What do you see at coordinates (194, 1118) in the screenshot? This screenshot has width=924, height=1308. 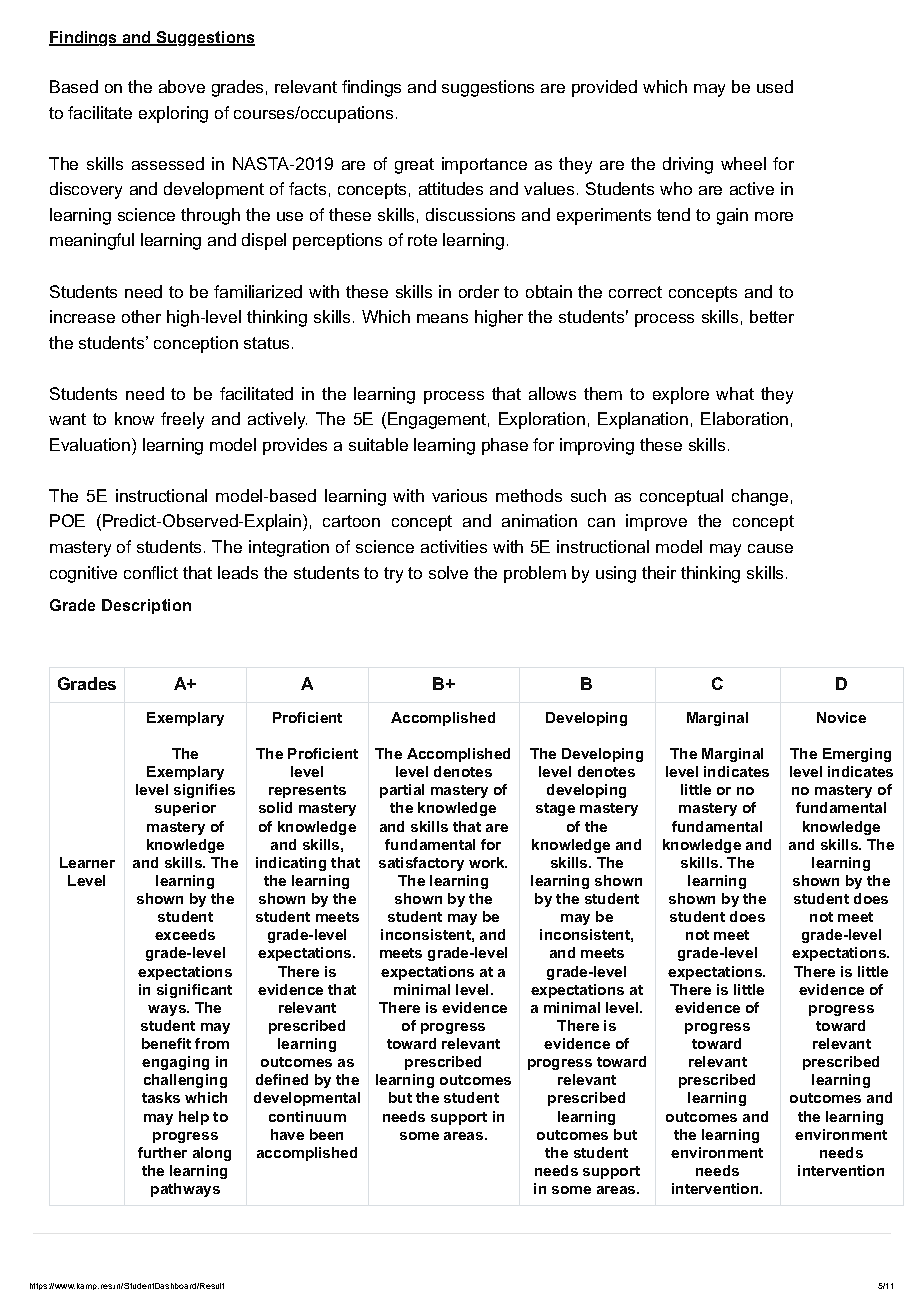 I see `help` at bounding box center [194, 1118].
